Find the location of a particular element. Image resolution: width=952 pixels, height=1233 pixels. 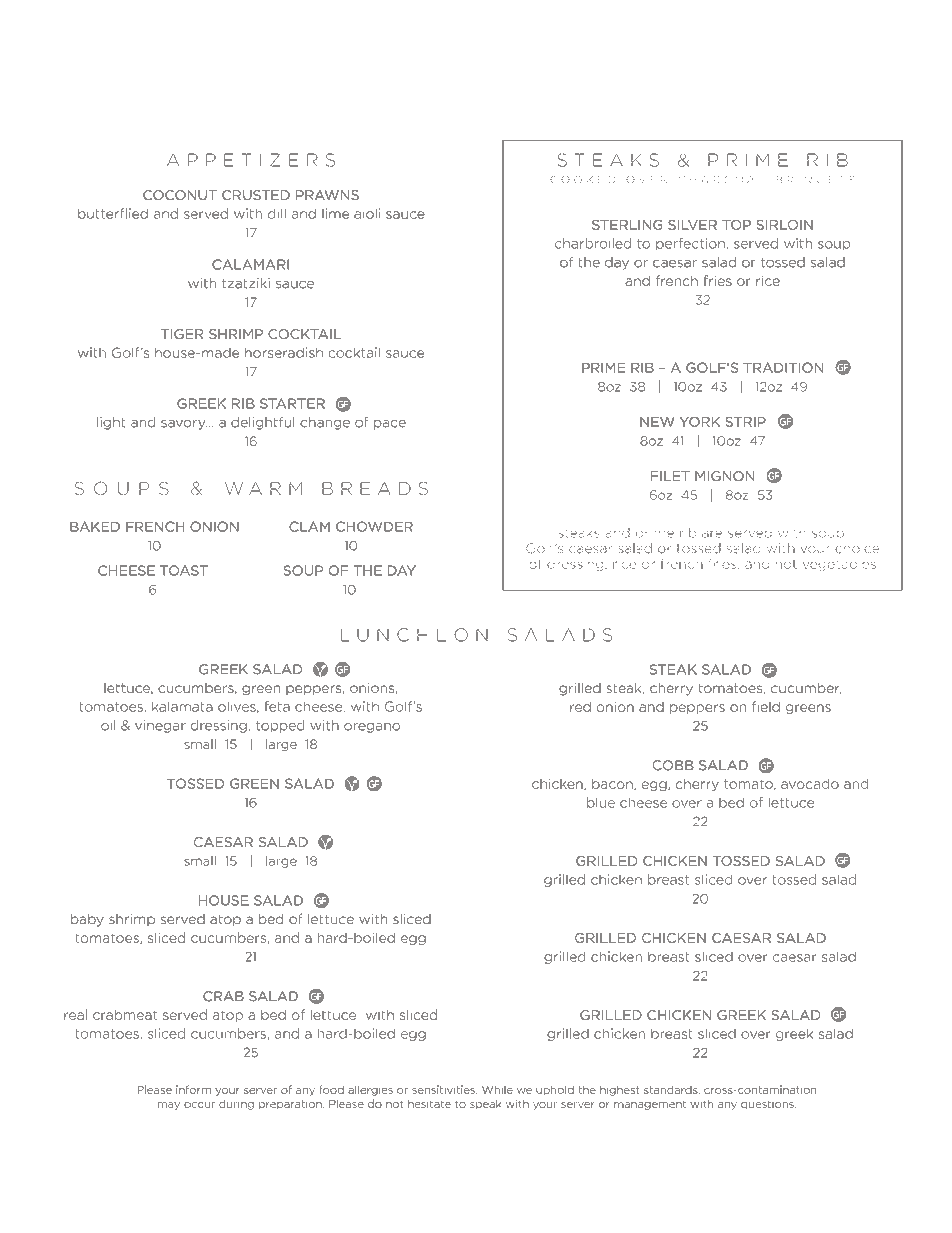

inform is located at coordinates (193, 1089).
